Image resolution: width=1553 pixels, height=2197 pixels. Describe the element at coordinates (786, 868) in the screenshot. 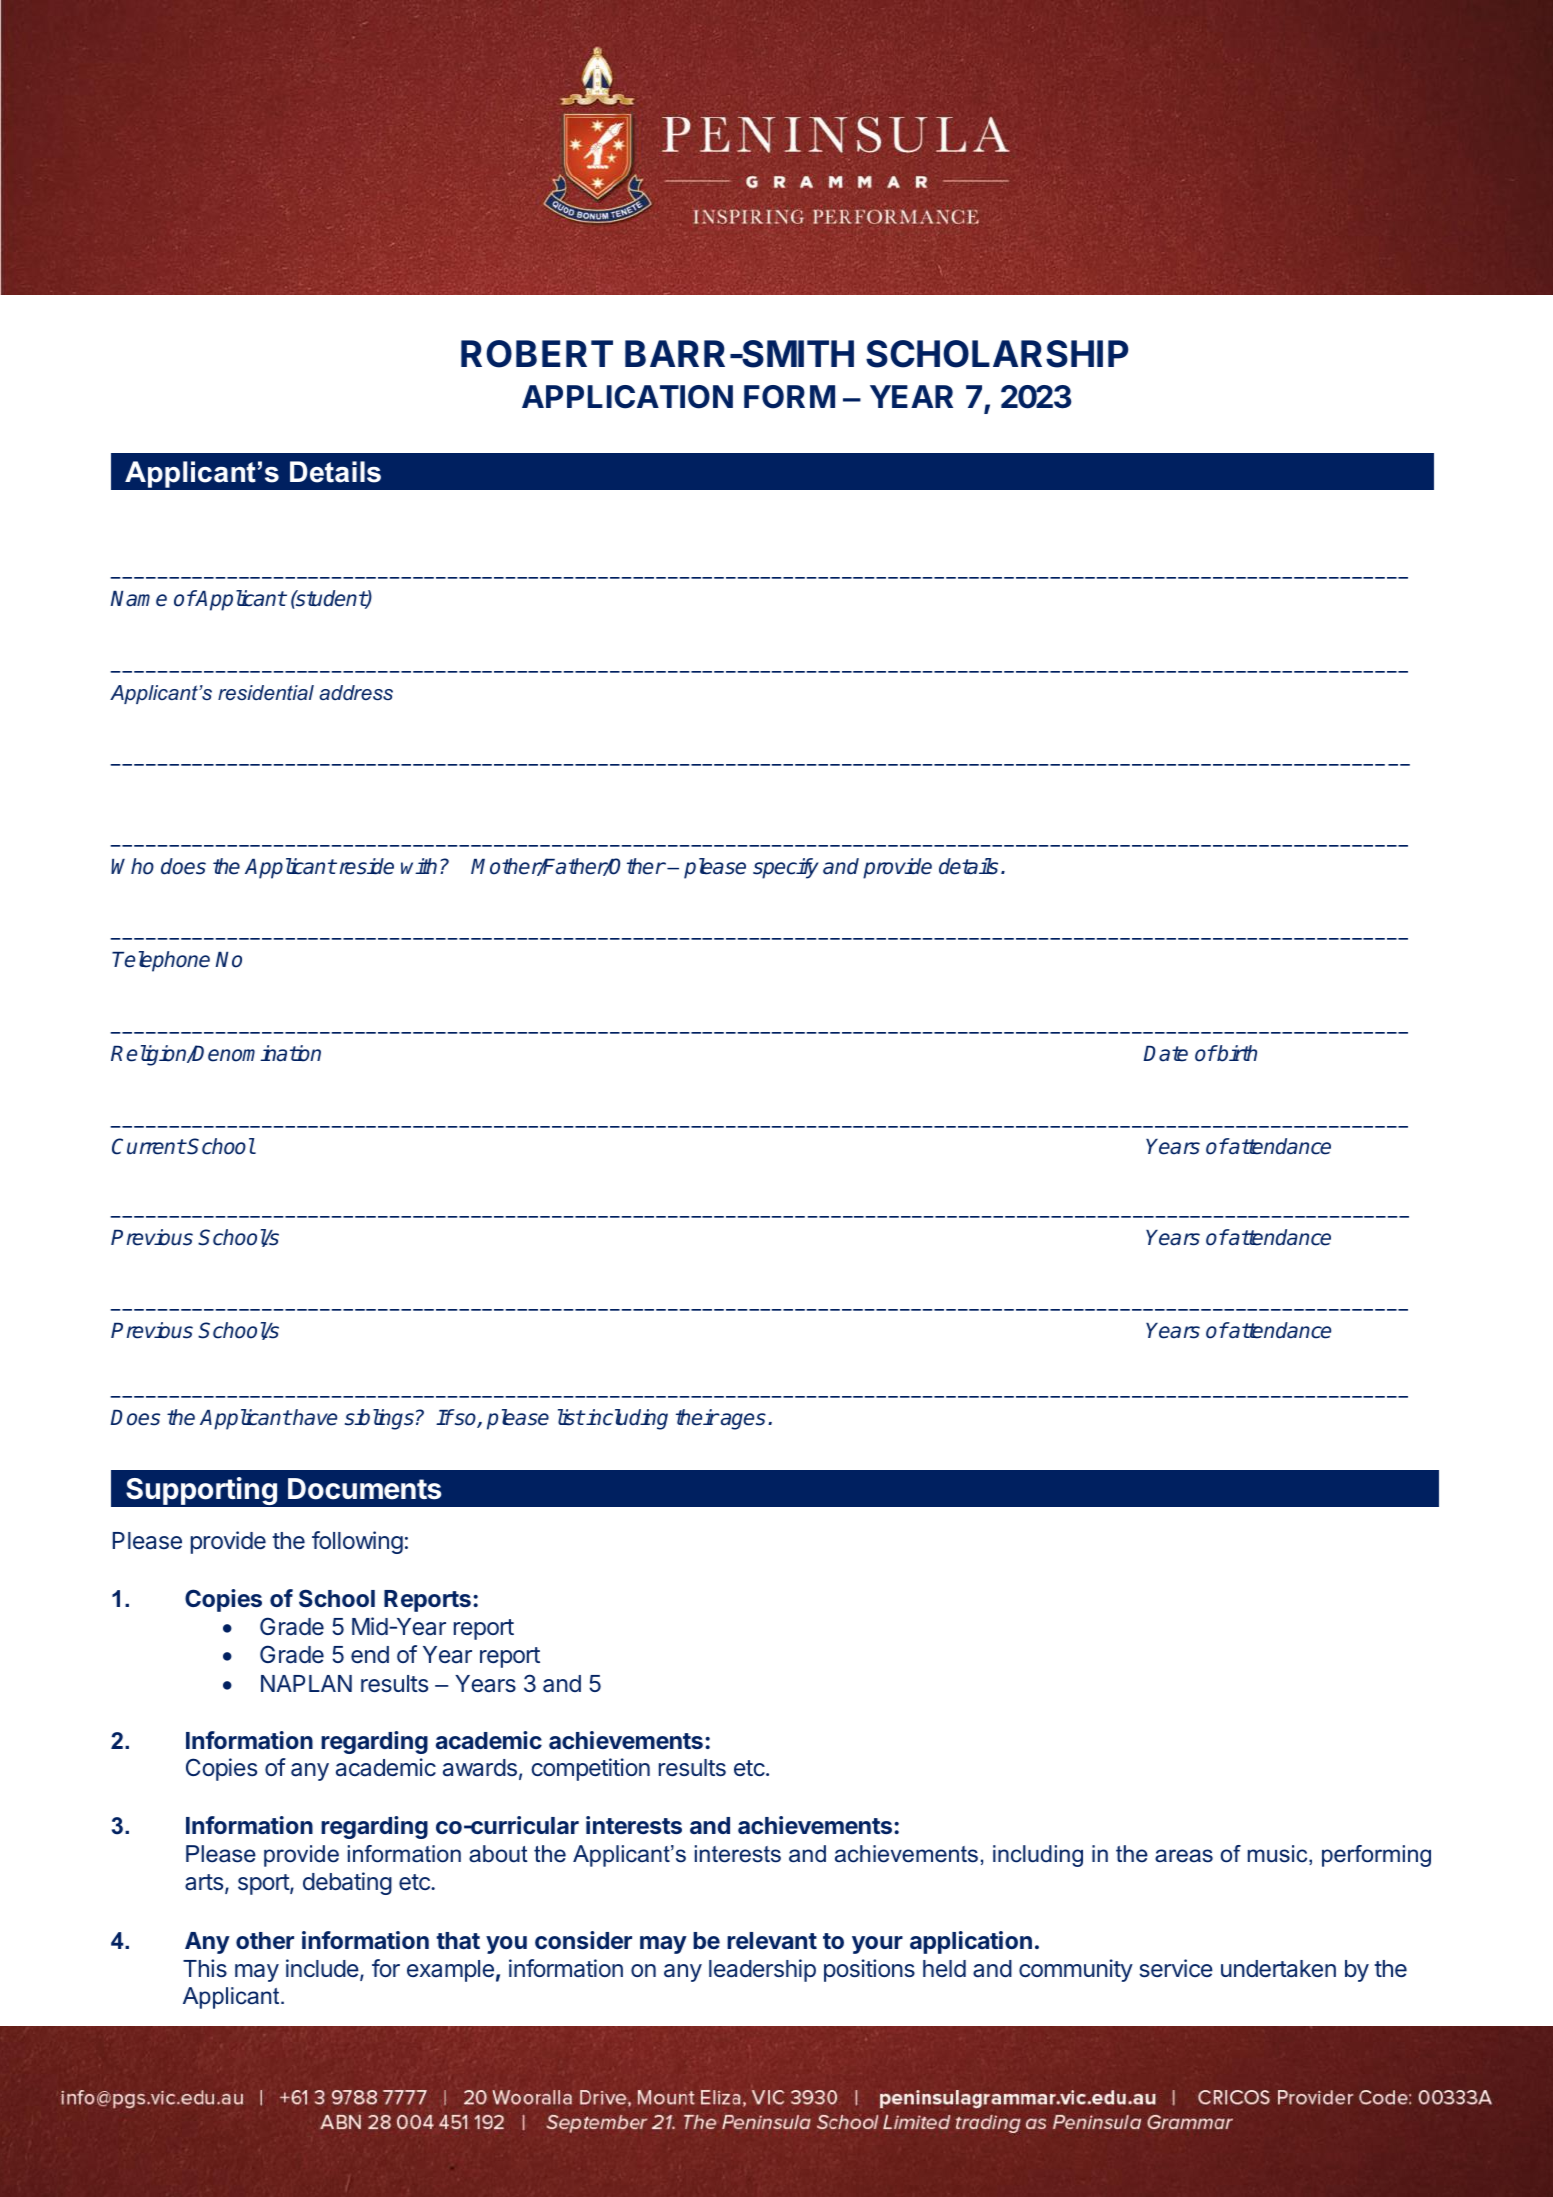

I see `specify` at that location.
